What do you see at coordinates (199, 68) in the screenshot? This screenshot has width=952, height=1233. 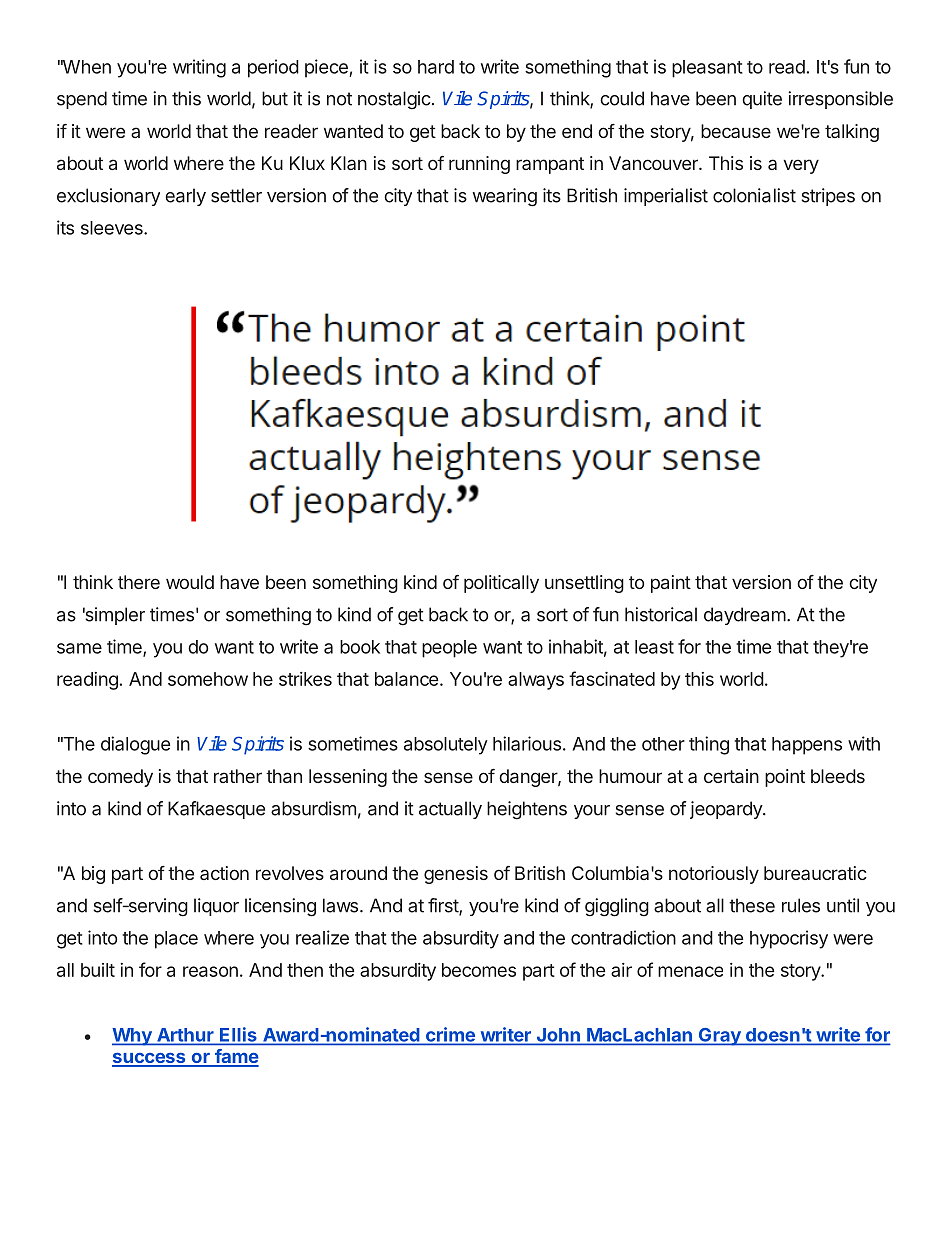 I see `writing` at bounding box center [199, 68].
